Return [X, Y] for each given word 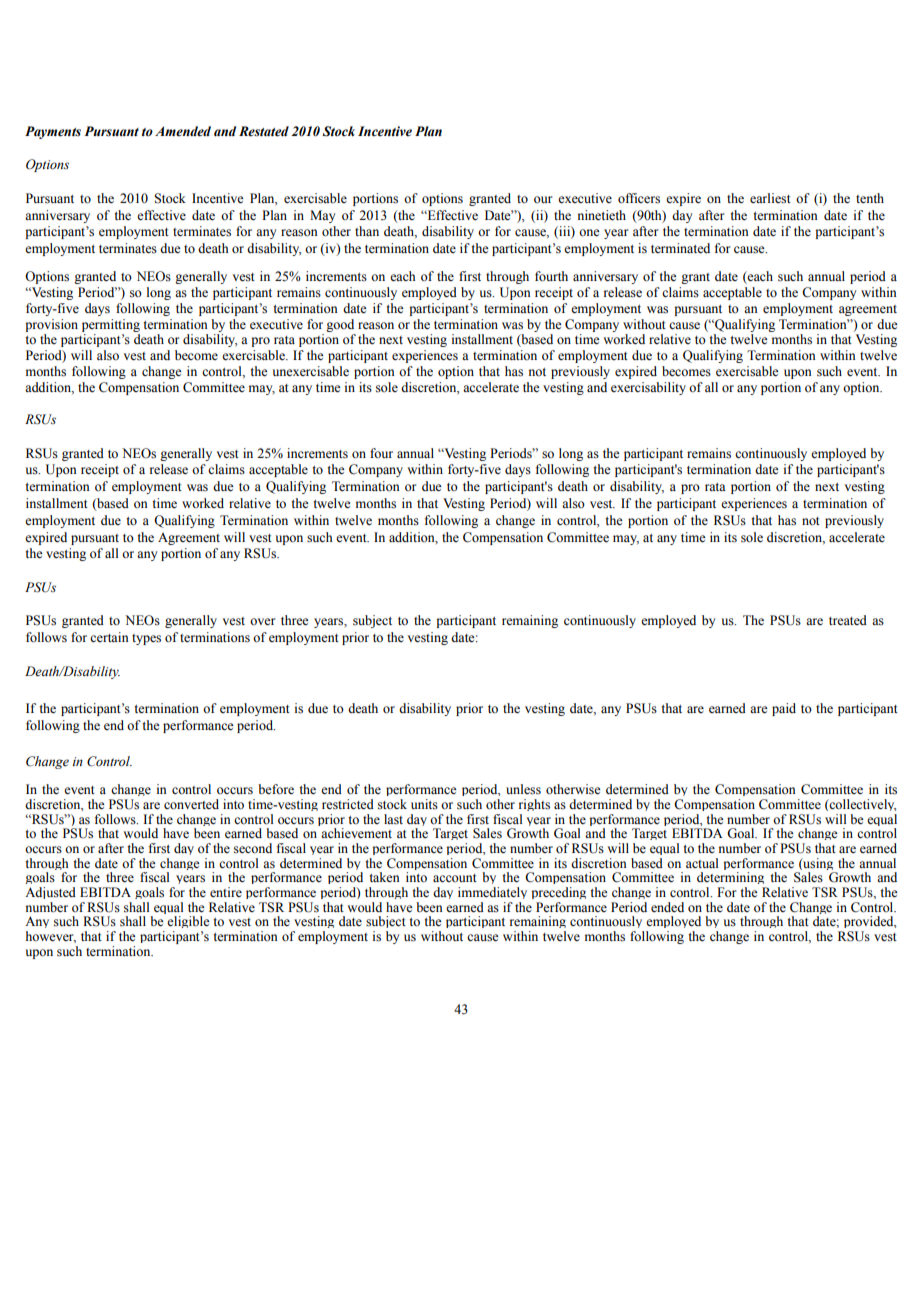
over [262, 622]
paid [784, 709]
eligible [188, 924]
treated [848, 620]
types [146, 639]
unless [523, 789]
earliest [770, 198]
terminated [680, 248]
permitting [111, 325]
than [367, 231]
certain [109, 637]
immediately [492, 893]
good [340, 325]
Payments [53, 132]
